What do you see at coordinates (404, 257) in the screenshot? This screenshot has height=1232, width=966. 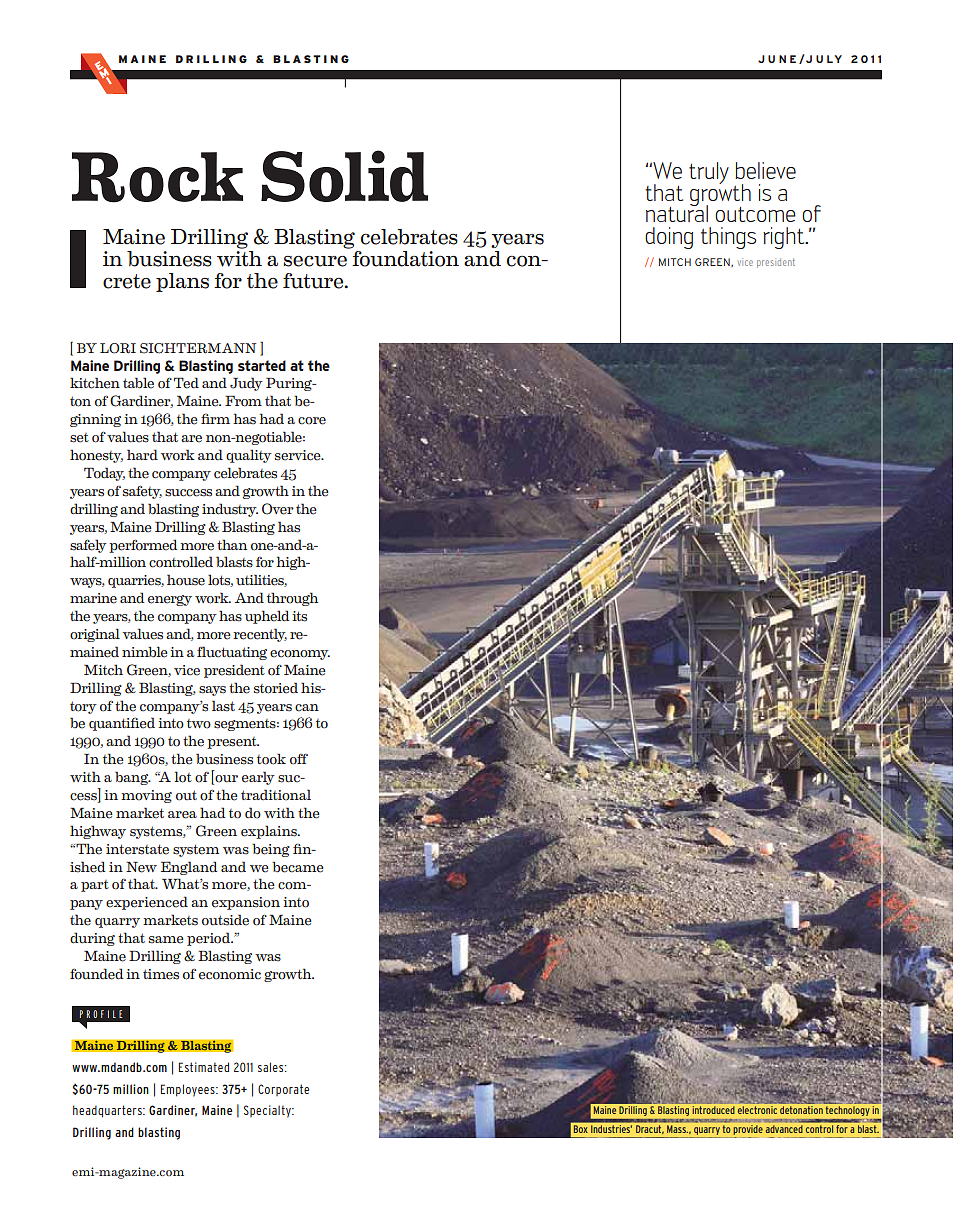 I see `foundation` at bounding box center [404, 257].
